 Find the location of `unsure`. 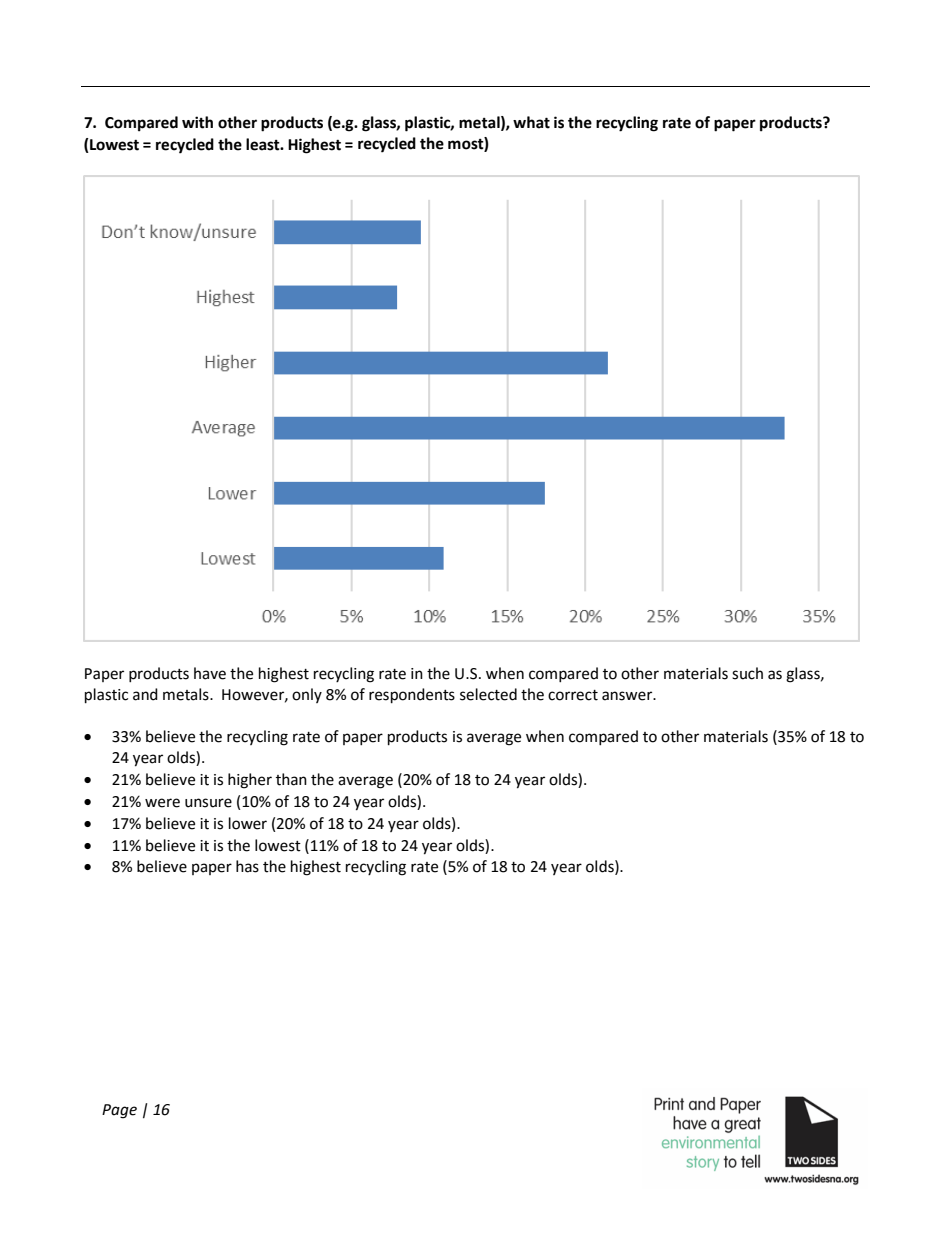

unsure is located at coordinates (208, 803).
